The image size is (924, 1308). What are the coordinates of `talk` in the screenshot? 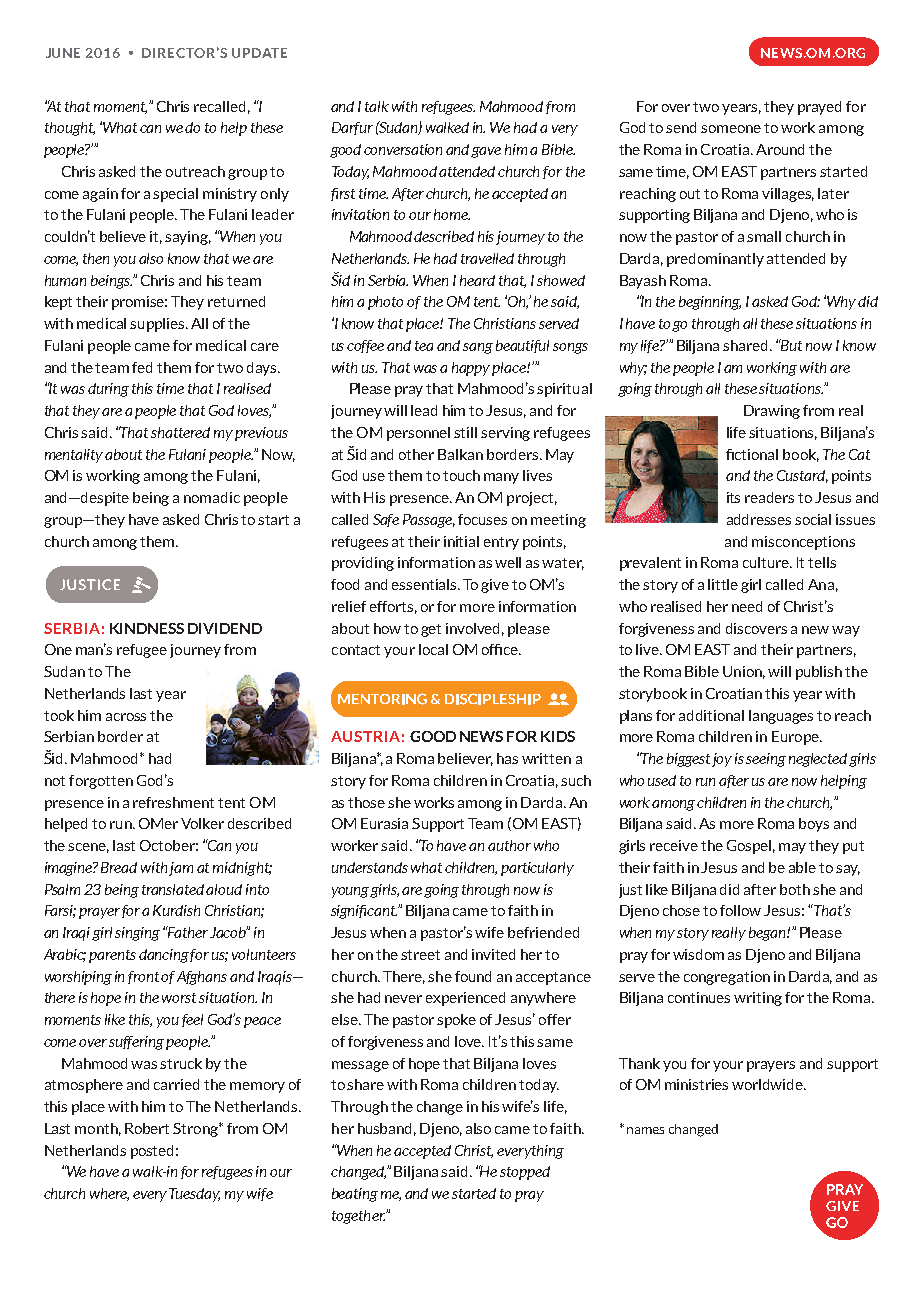 It's located at (377, 106).
